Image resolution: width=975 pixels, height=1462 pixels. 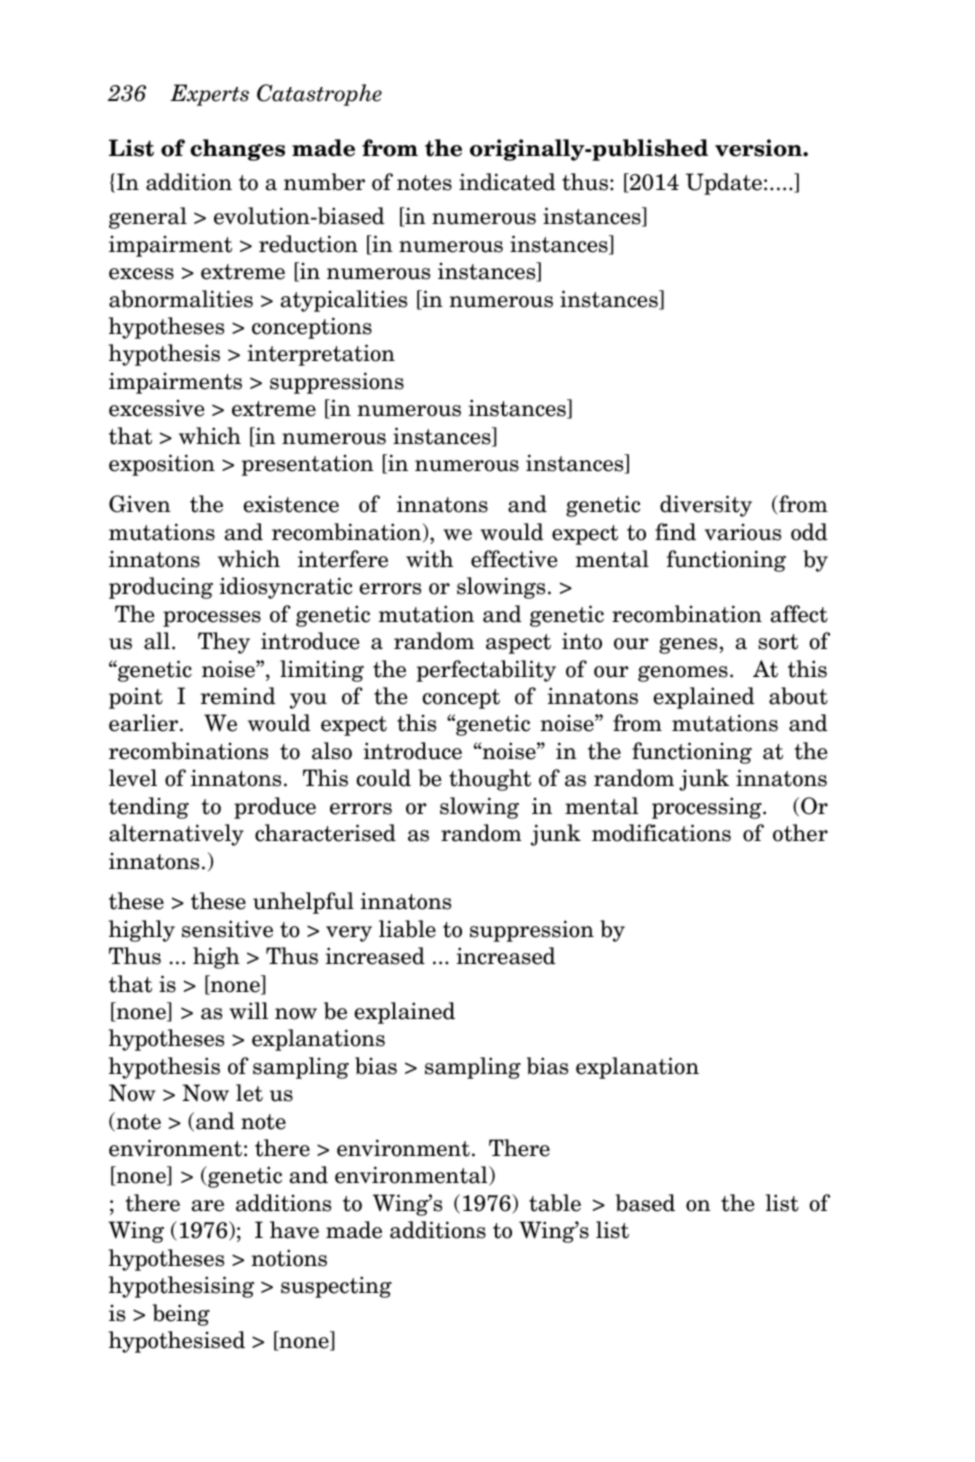 What do you see at coordinates (706, 506) in the screenshot?
I see `diversity` at bounding box center [706, 506].
